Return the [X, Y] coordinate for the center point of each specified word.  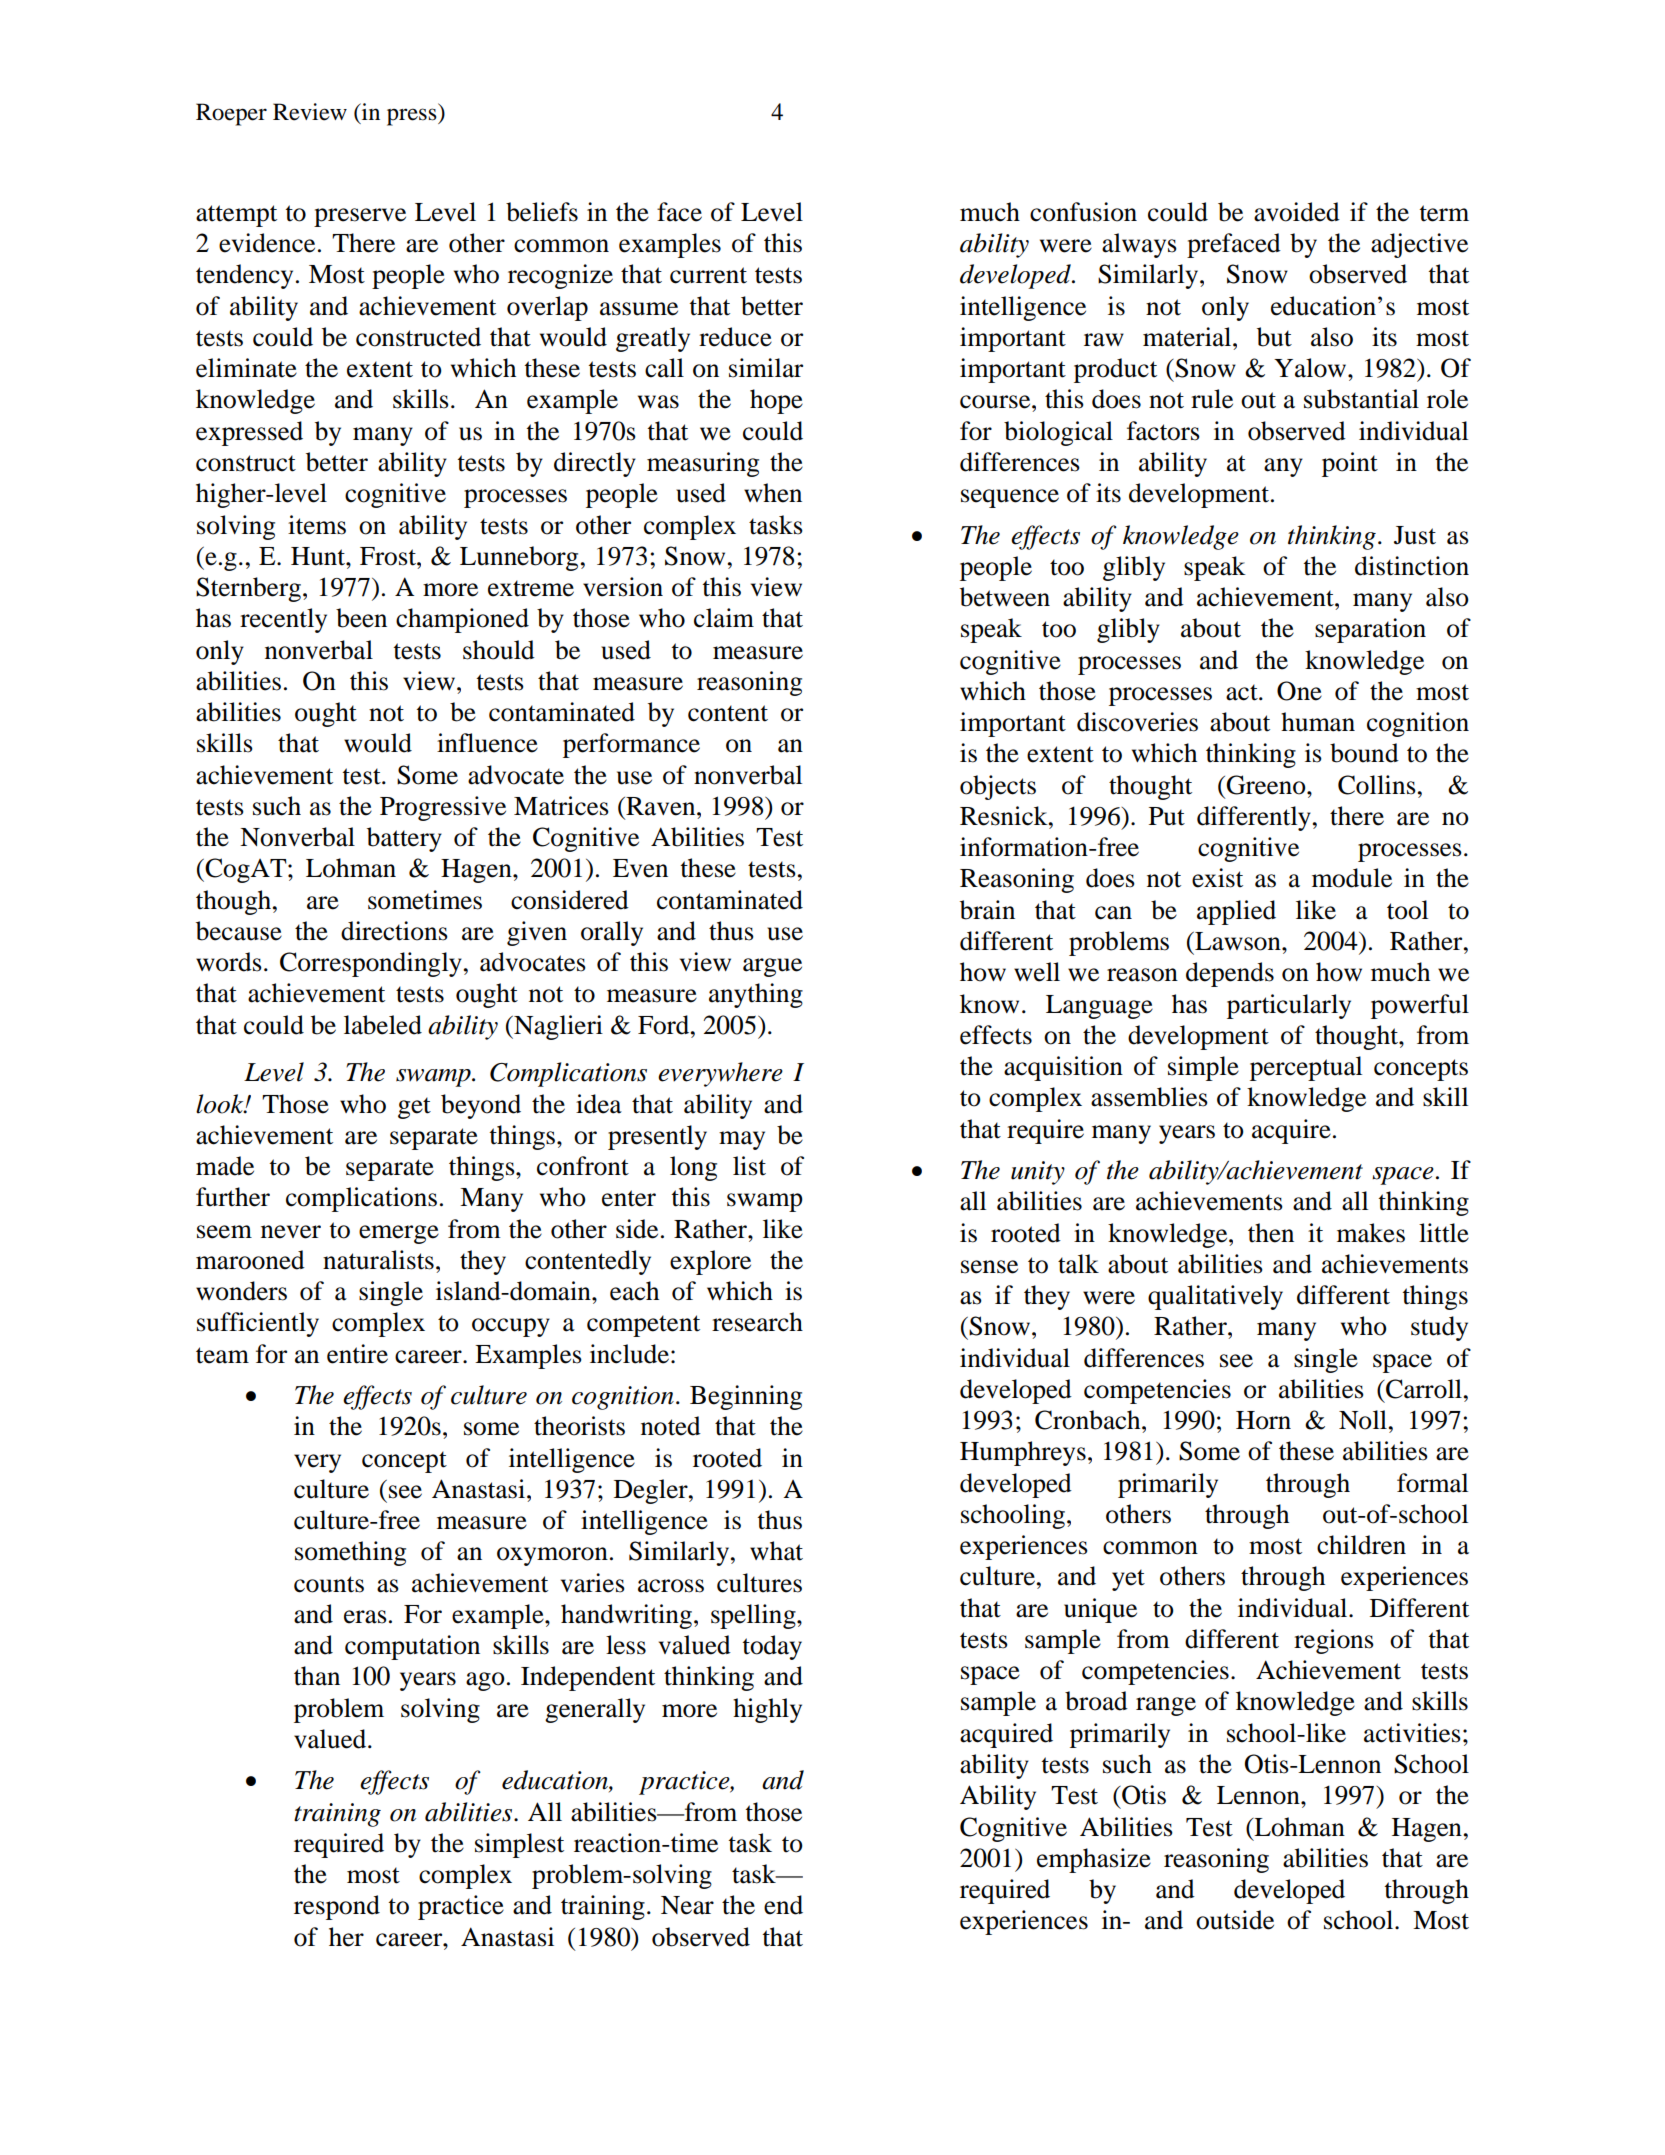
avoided [1297, 212]
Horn [1263, 1420]
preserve [360, 217]
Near [687, 1905]
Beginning [746, 1397]
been [361, 618]
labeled [383, 1025]
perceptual [1306, 1068]
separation [1370, 630]
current [708, 275]
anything [756, 995]
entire [357, 1354]
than [317, 1676]
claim [724, 618]
